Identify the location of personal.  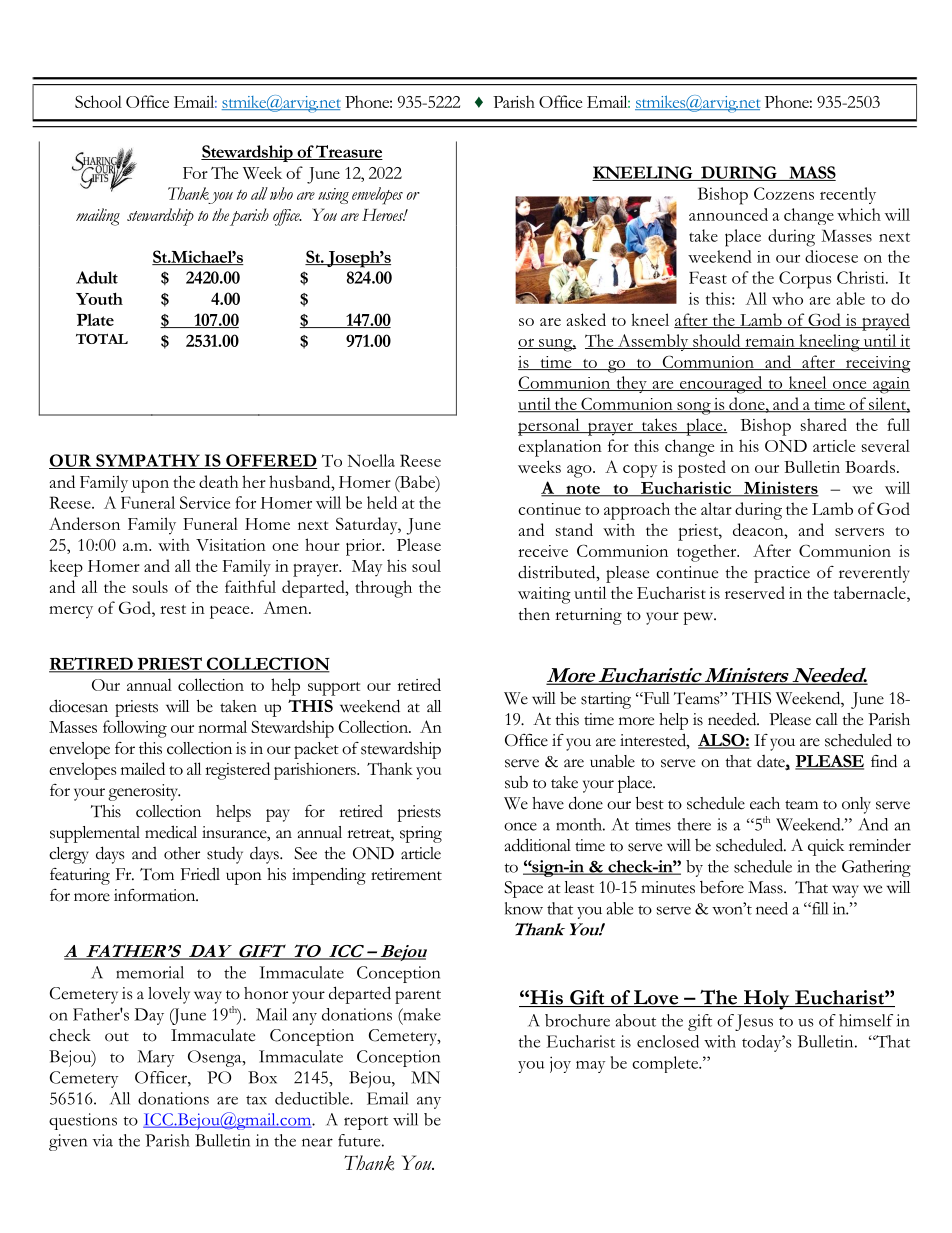
(550, 427).
